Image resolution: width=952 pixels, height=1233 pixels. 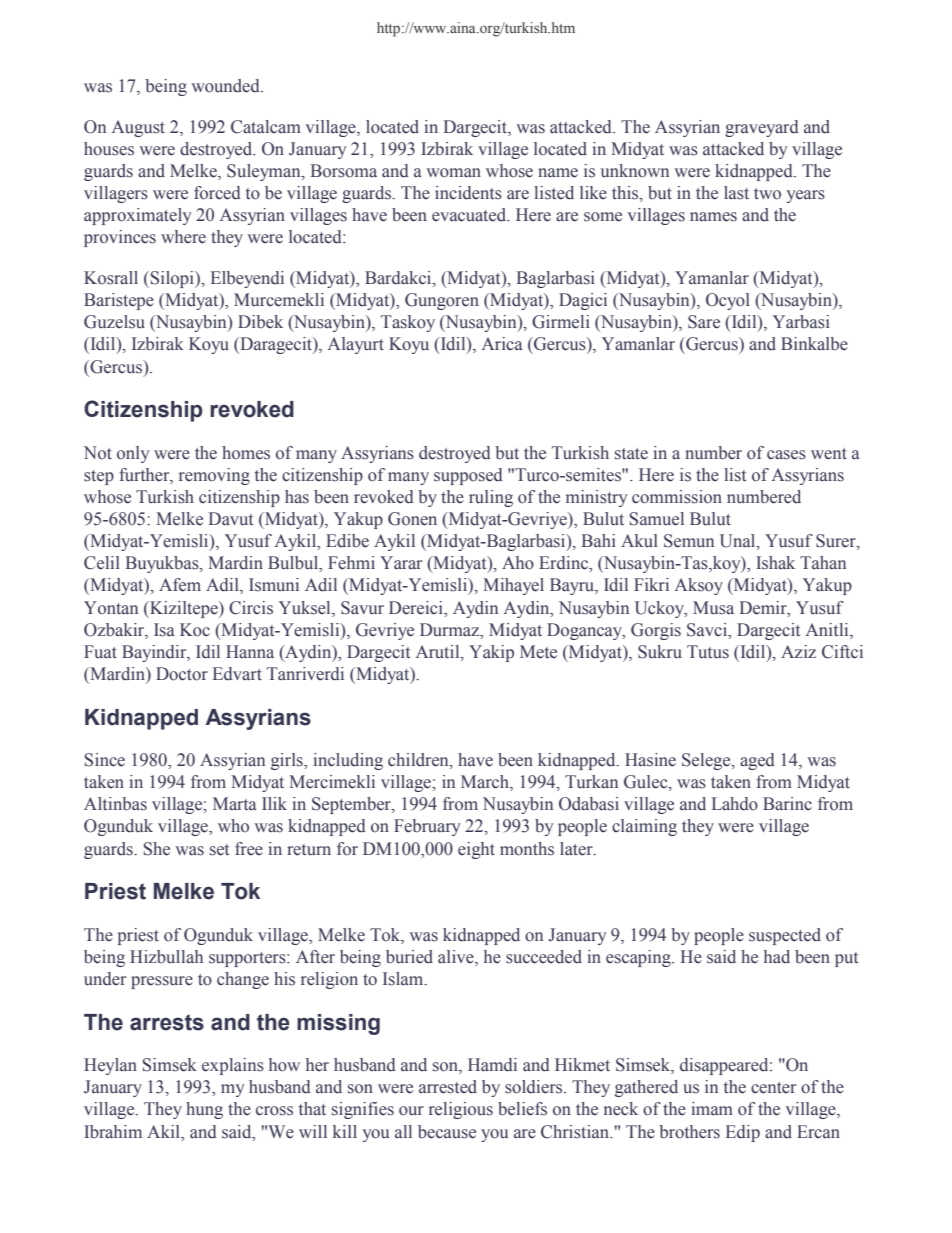 What do you see at coordinates (204, 1110) in the page?
I see `hung` at bounding box center [204, 1110].
